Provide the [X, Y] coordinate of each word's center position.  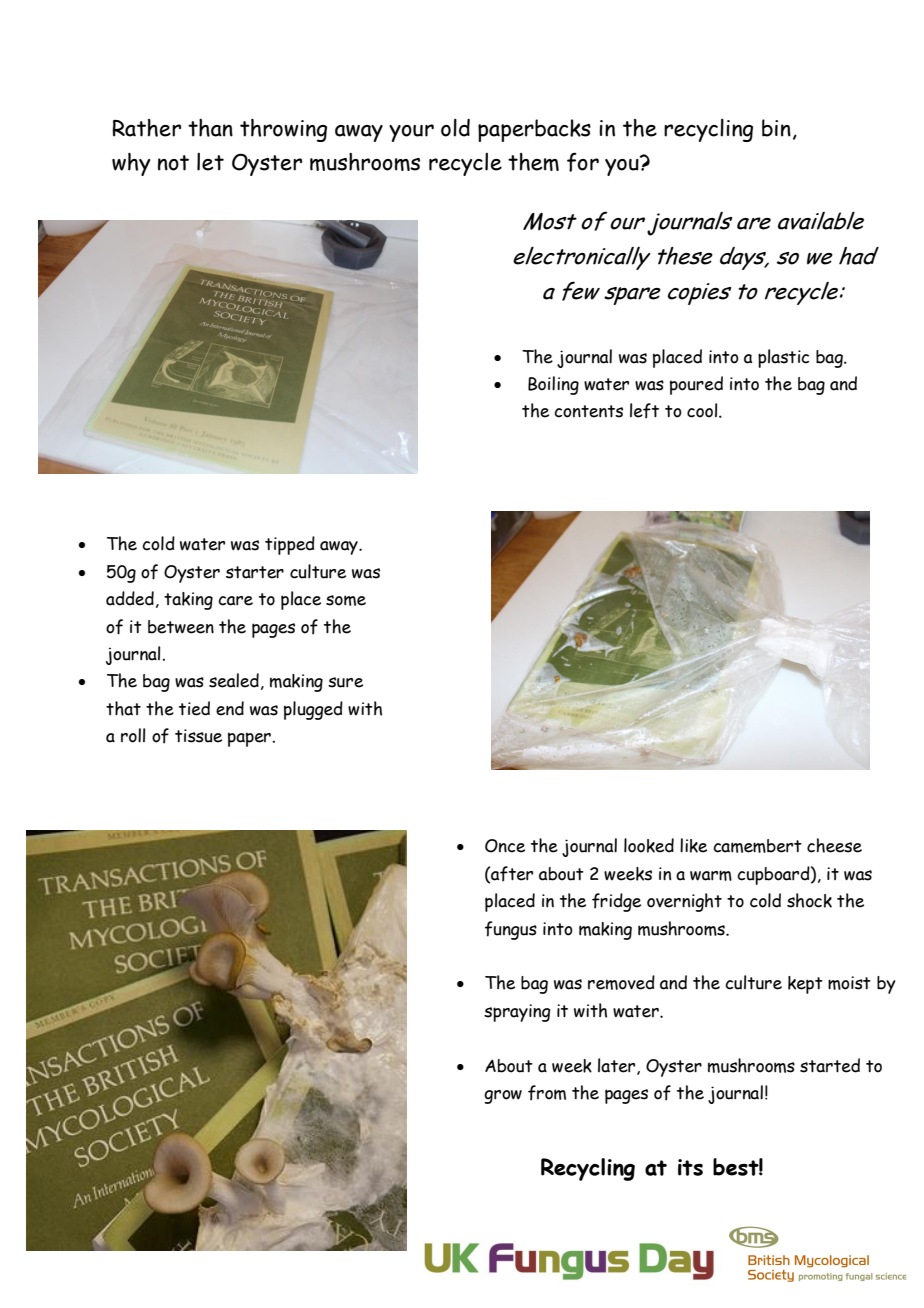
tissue [198, 736]
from [547, 1093]
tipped [290, 545]
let [210, 162]
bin [776, 128]
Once [505, 846]
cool [703, 410]
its [690, 1167]
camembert [757, 846]
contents [588, 411]
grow [503, 1097]
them [533, 162]
